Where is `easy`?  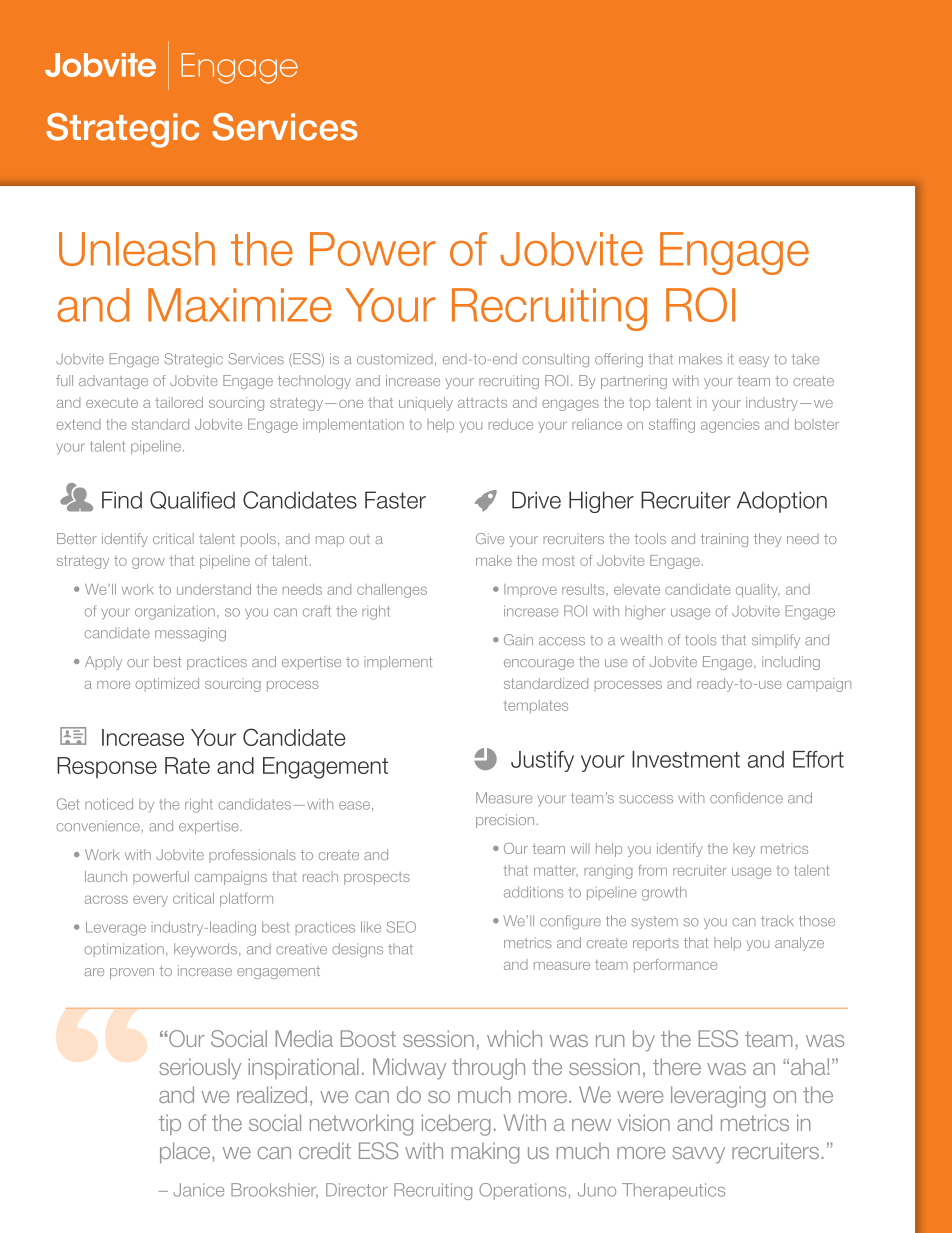 easy is located at coordinates (754, 361).
